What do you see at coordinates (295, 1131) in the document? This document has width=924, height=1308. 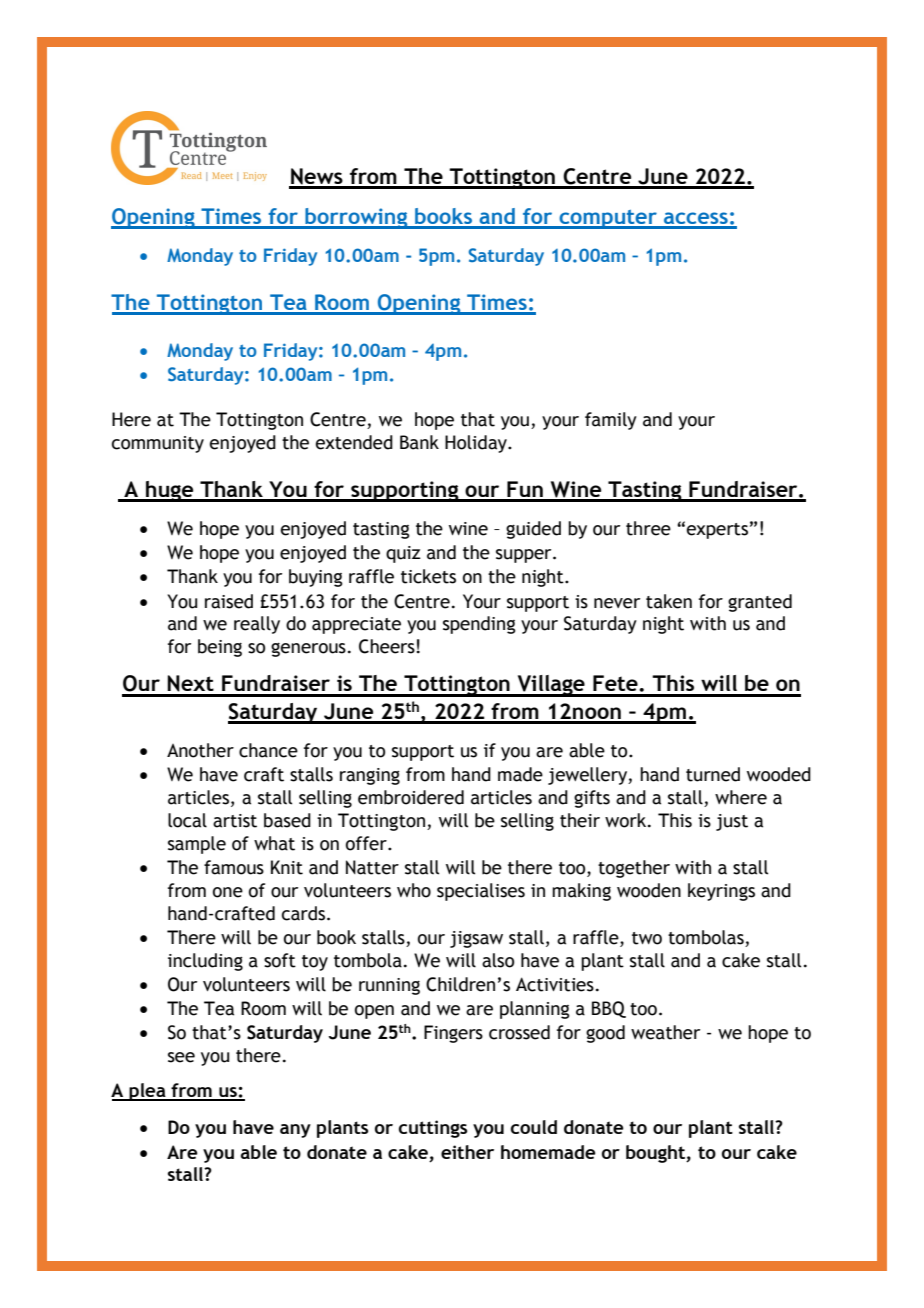 I see `any` at bounding box center [295, 1131].
